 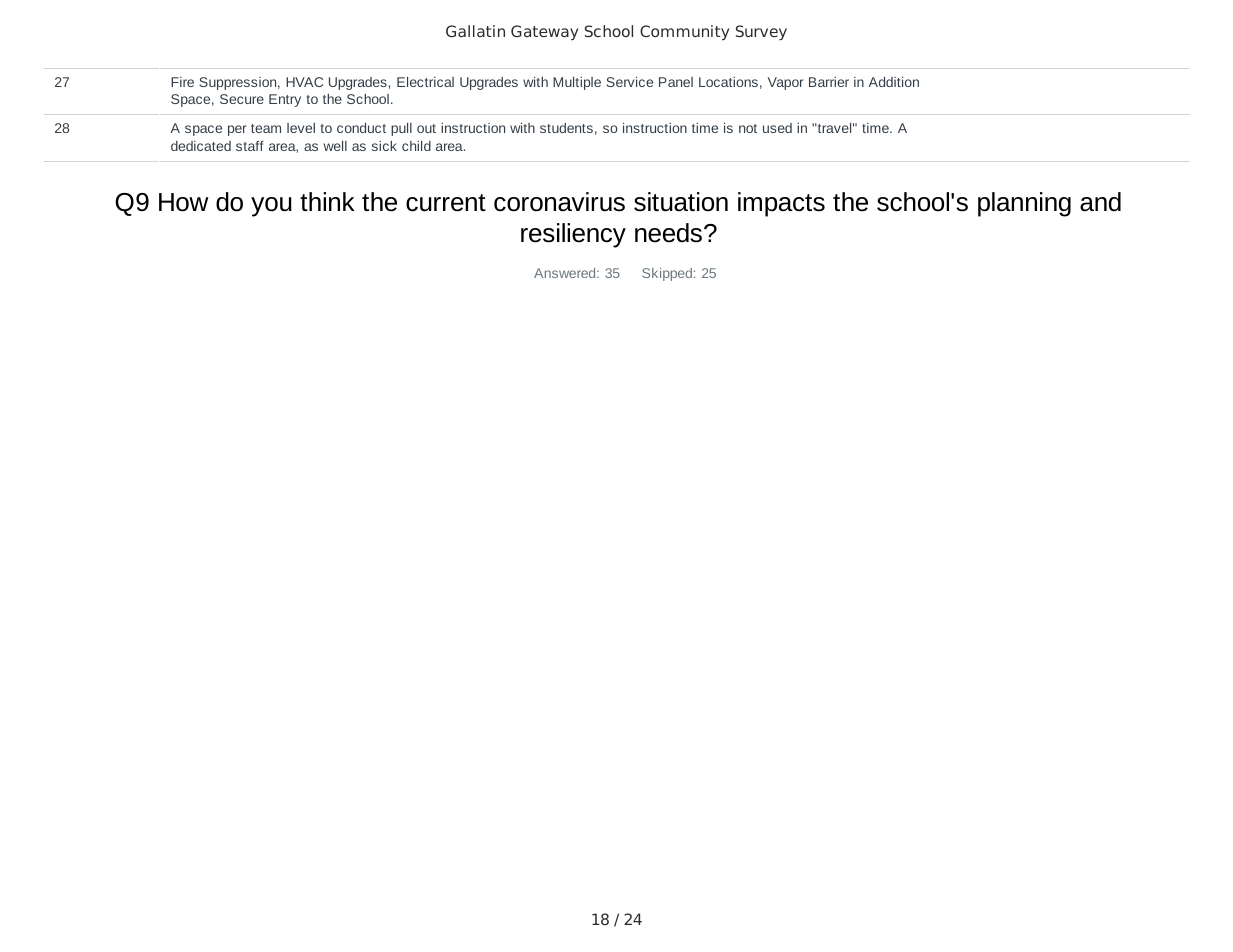 What do you see at coordinates (761, 32) in the page?
I see `Survey` at bounding box center [761, 32].
